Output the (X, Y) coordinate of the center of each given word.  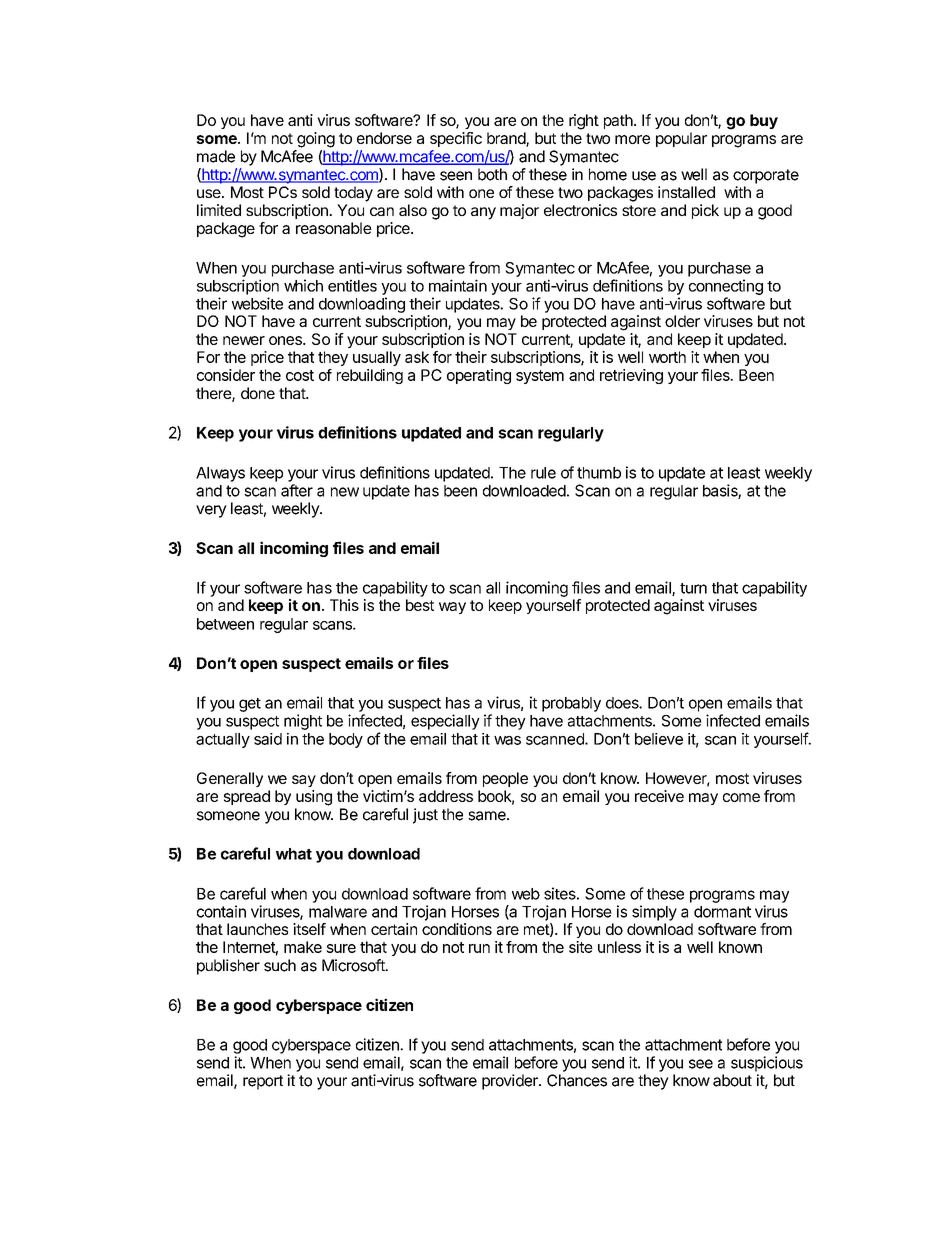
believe (659, 739)
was (507, 740)
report (263, 1082)
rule (543, 473)
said (268, 739)
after (297, 490)
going (316, 140)
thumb (599, 473)
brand (507, 139)
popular (681, 139)
